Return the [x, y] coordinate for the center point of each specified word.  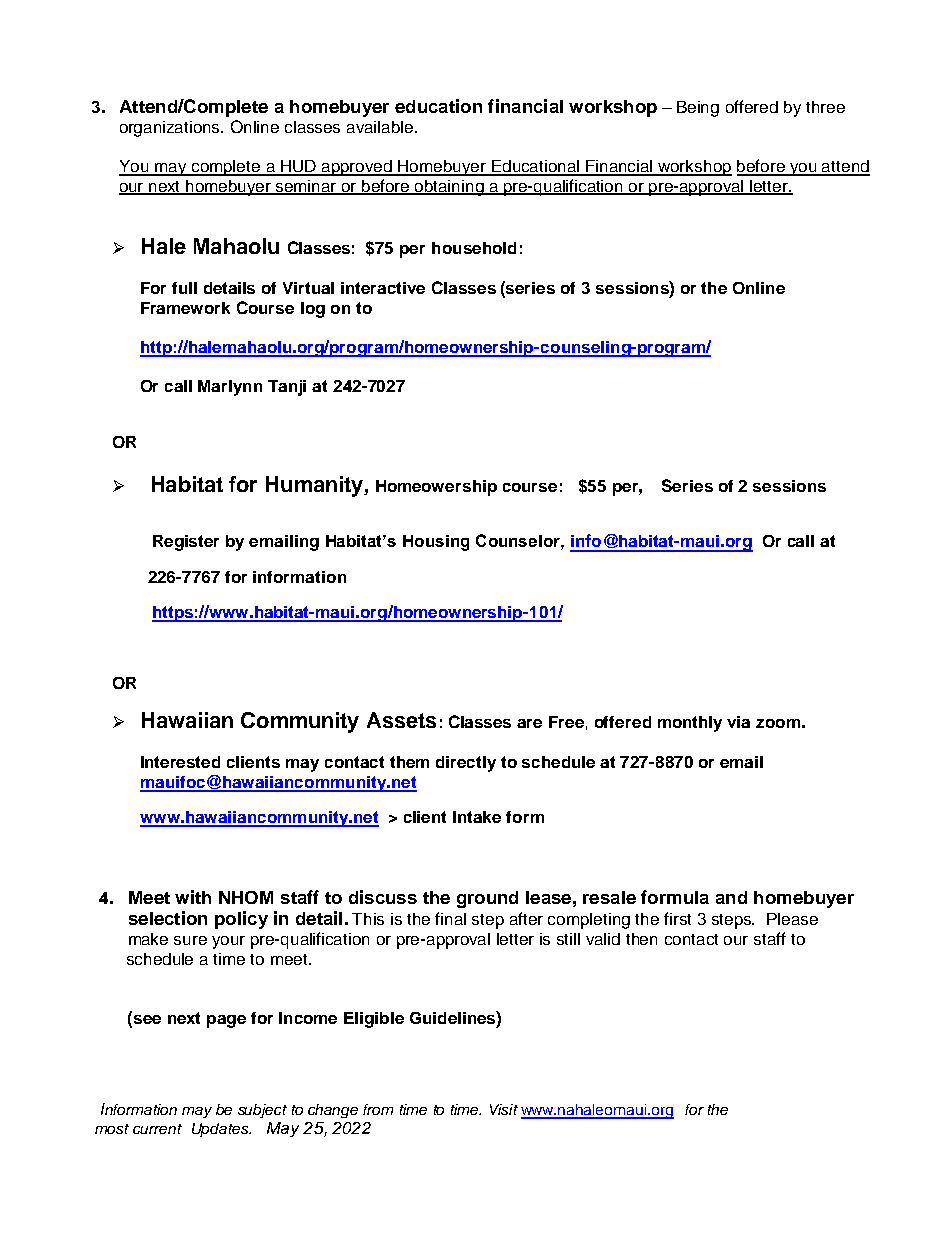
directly [466, 764]
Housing [436, 543]
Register [186, 543]
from [378, 1109]
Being [698, 109]
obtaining [449, 188]
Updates [221, 1130]
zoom [778, 723]
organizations [171, 129]
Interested [180, 762]
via [738, 722]
